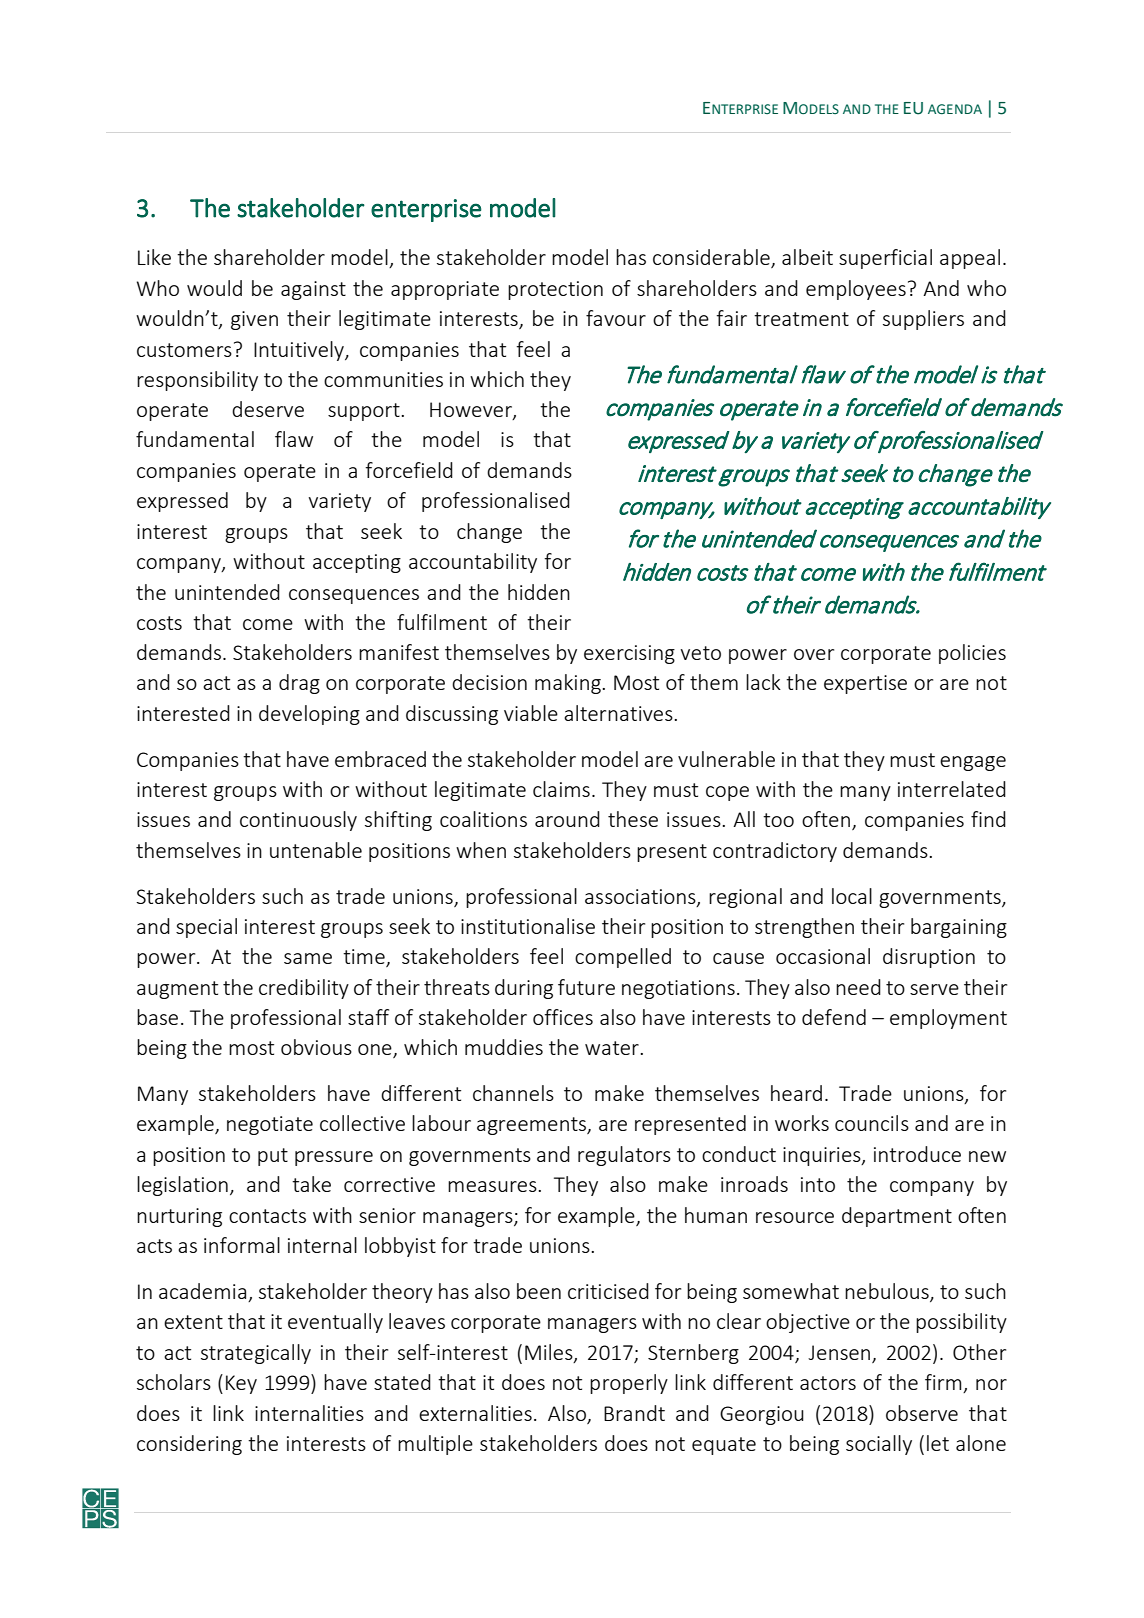 Image resolution: width=1144 pixels, height=1618 pixels. I want to click on drag, so click(299, 684).
